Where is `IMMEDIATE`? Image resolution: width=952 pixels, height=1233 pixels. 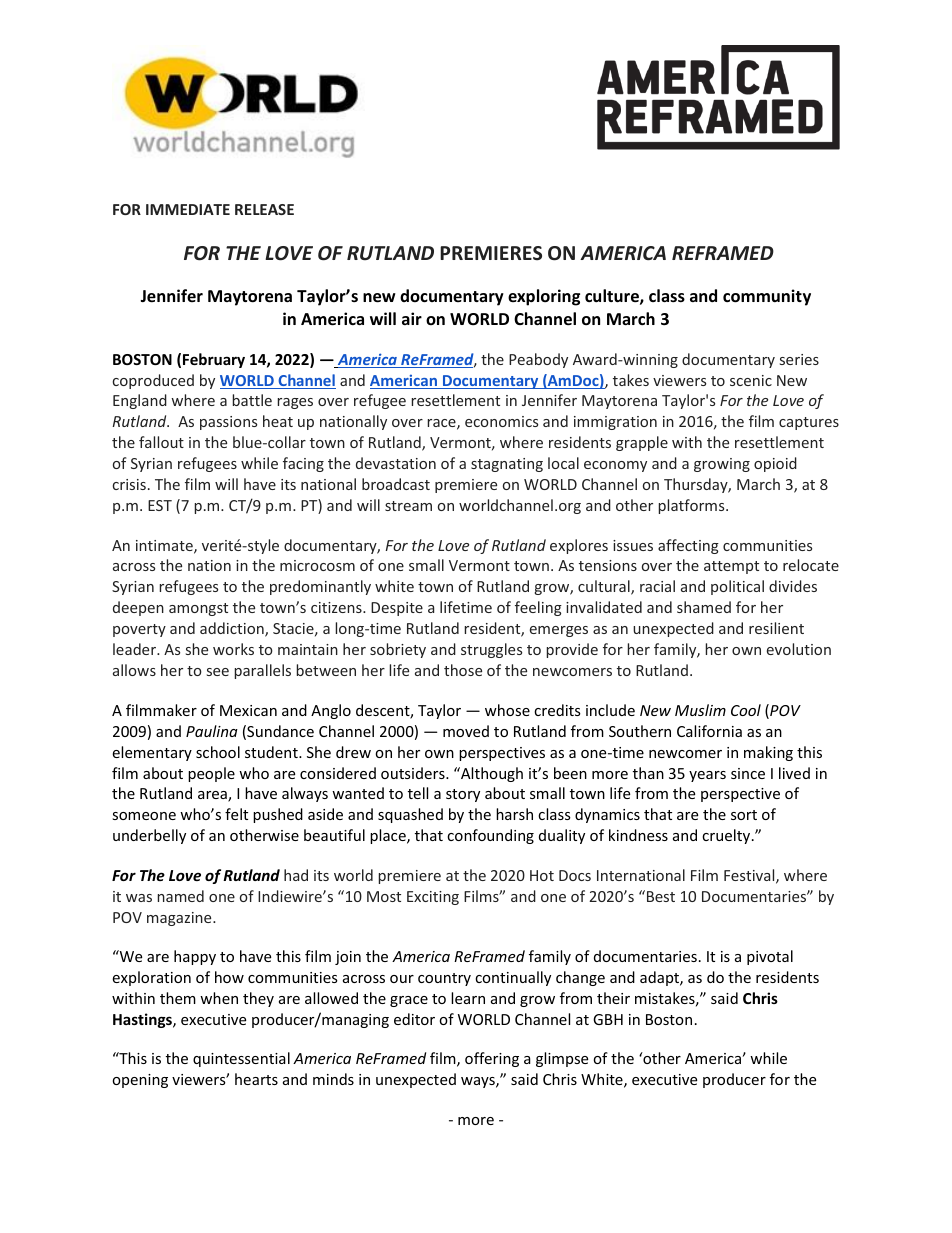 IMMEDIATE is located at coordinates (188, 209).
